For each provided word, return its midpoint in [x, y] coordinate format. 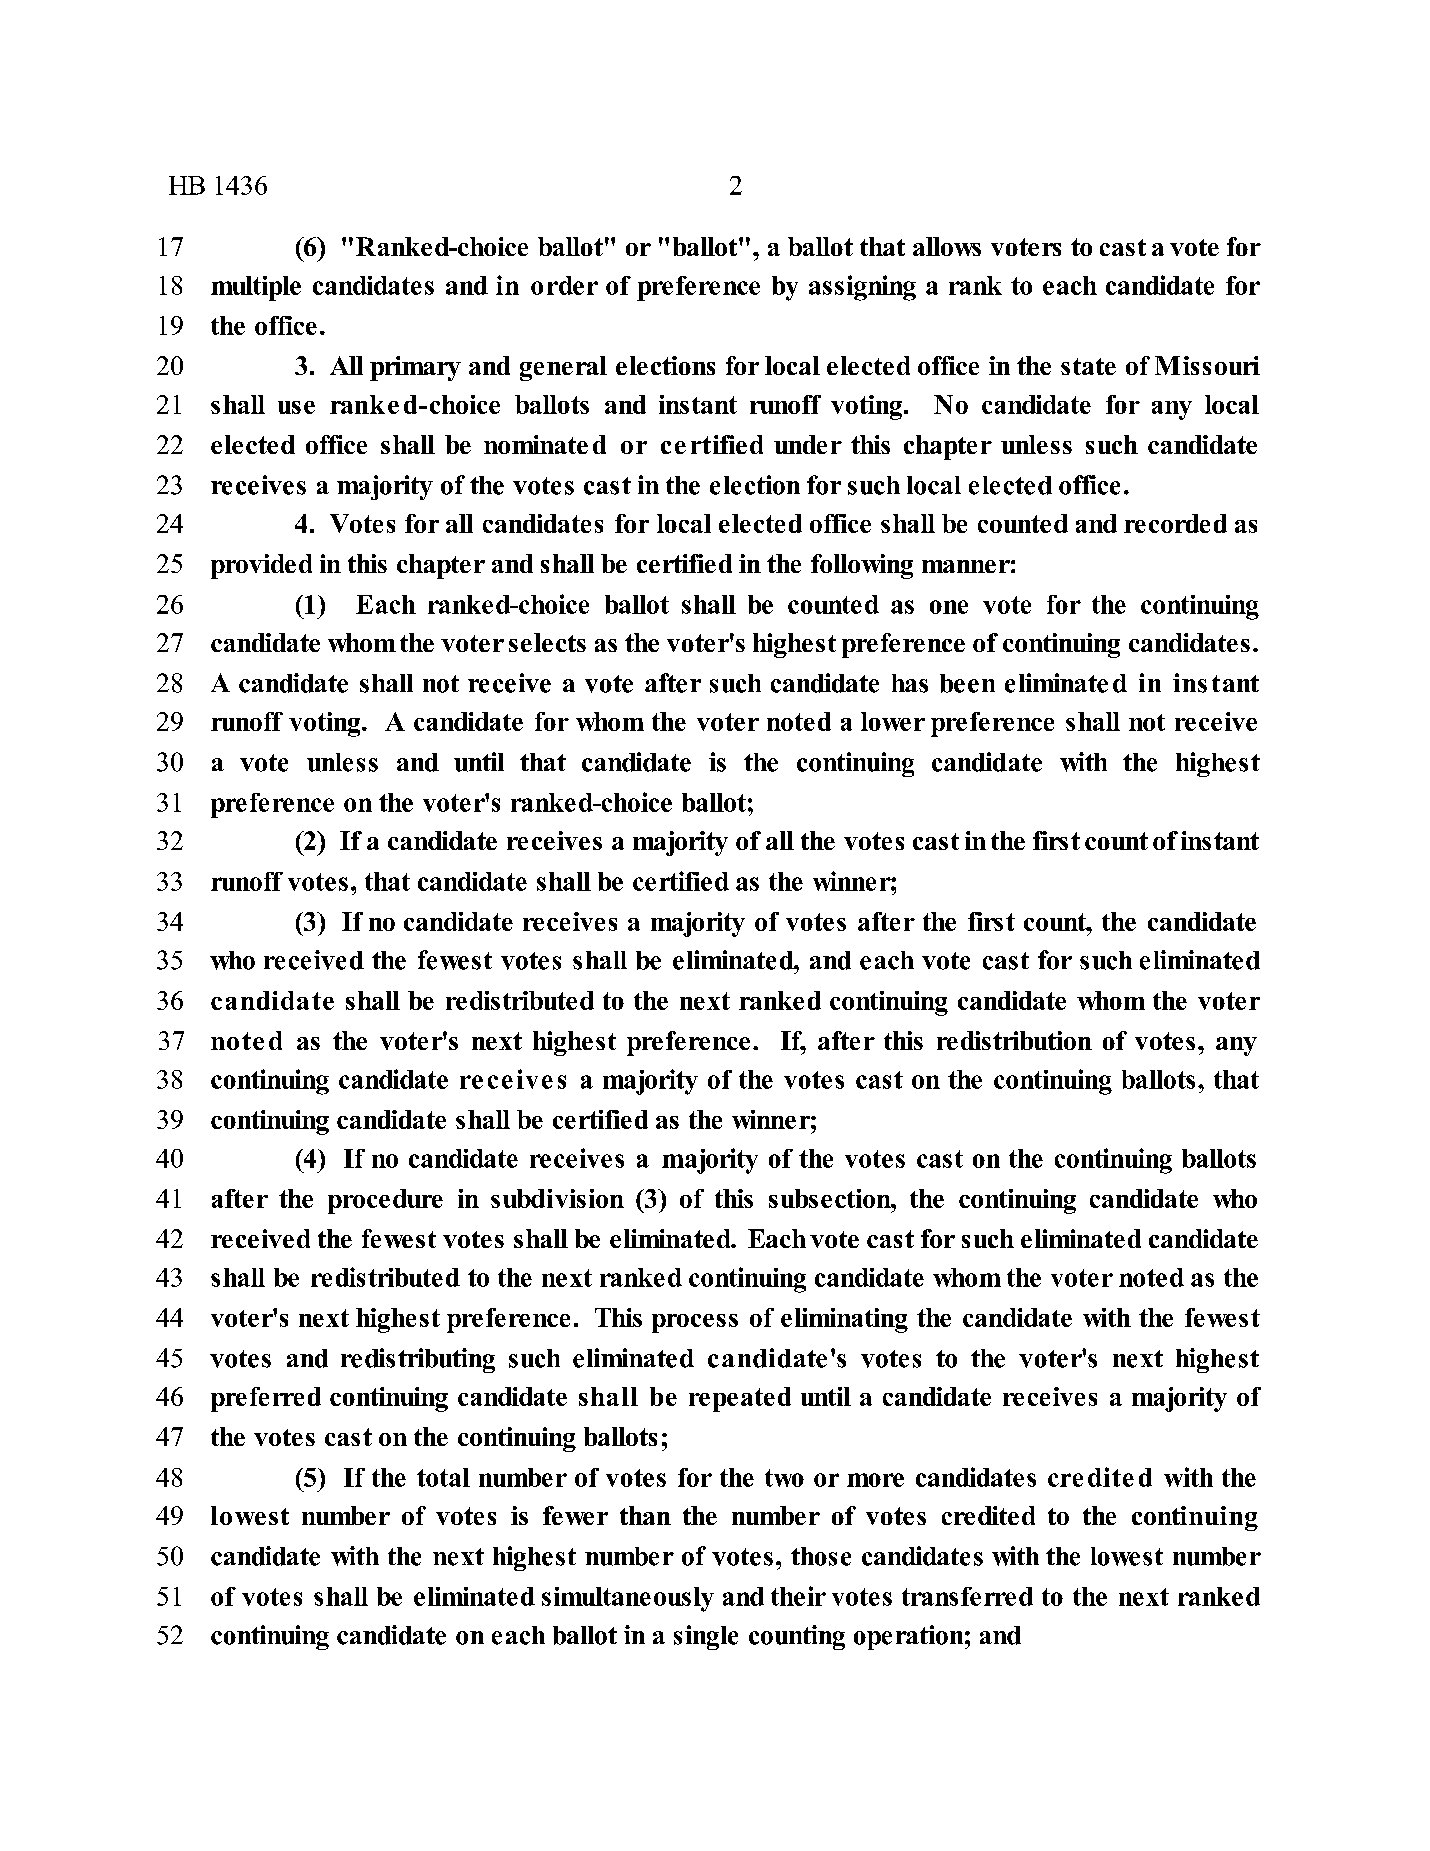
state [1088, 366]
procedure [385, 1201]
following [862, 566]
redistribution [1014, 1040]
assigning [862, 288]
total [443, 1477]
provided [261, 566]
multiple [256, 288]
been [967, 683]
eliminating [844, 1320]
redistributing [418, 1360]
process [695, 1323]
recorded [1175, 523]
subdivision [557, 1198]
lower [893, 721]
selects [547, 642]
